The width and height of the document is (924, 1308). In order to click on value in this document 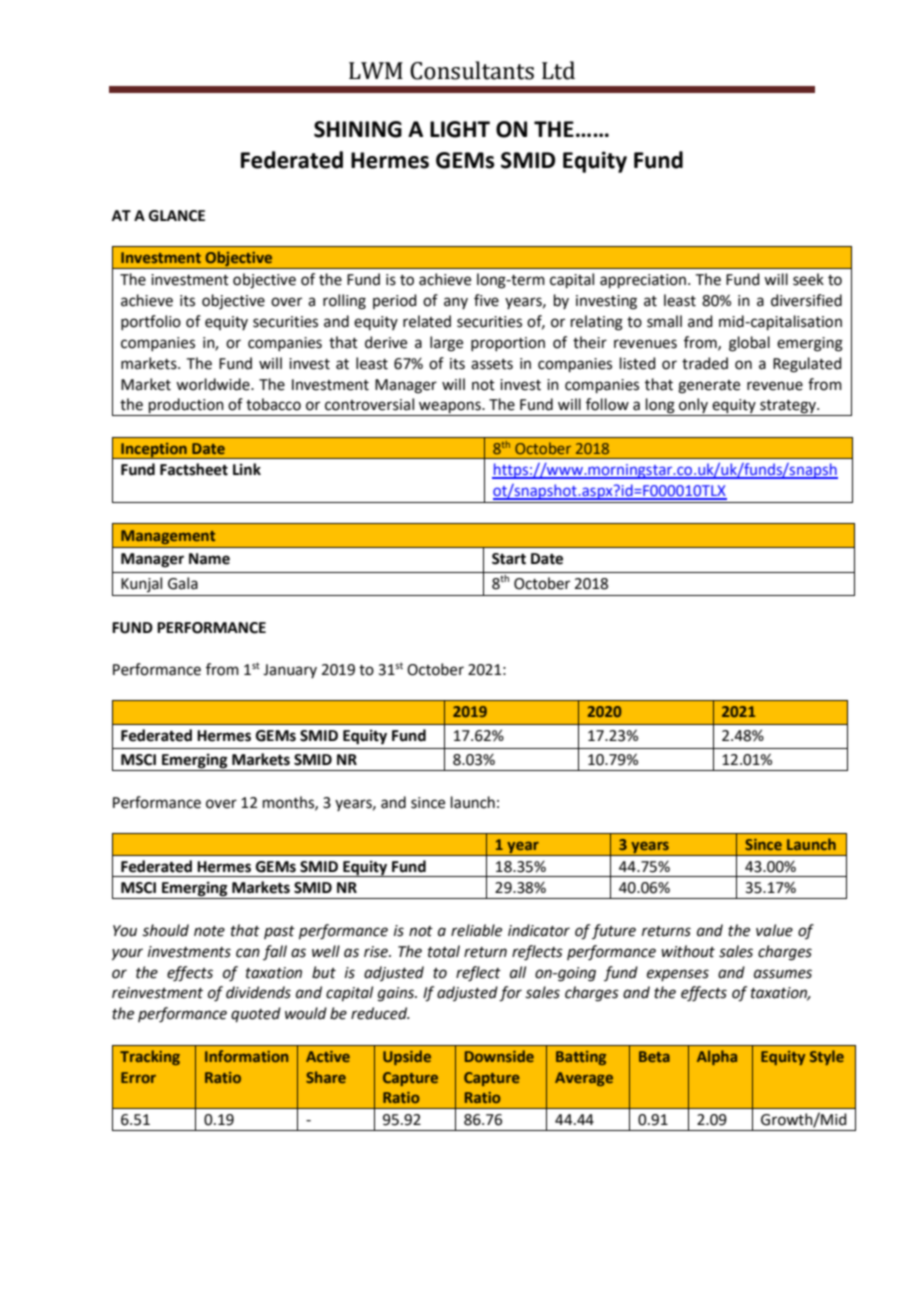, I will do `click(774, 930)`.
